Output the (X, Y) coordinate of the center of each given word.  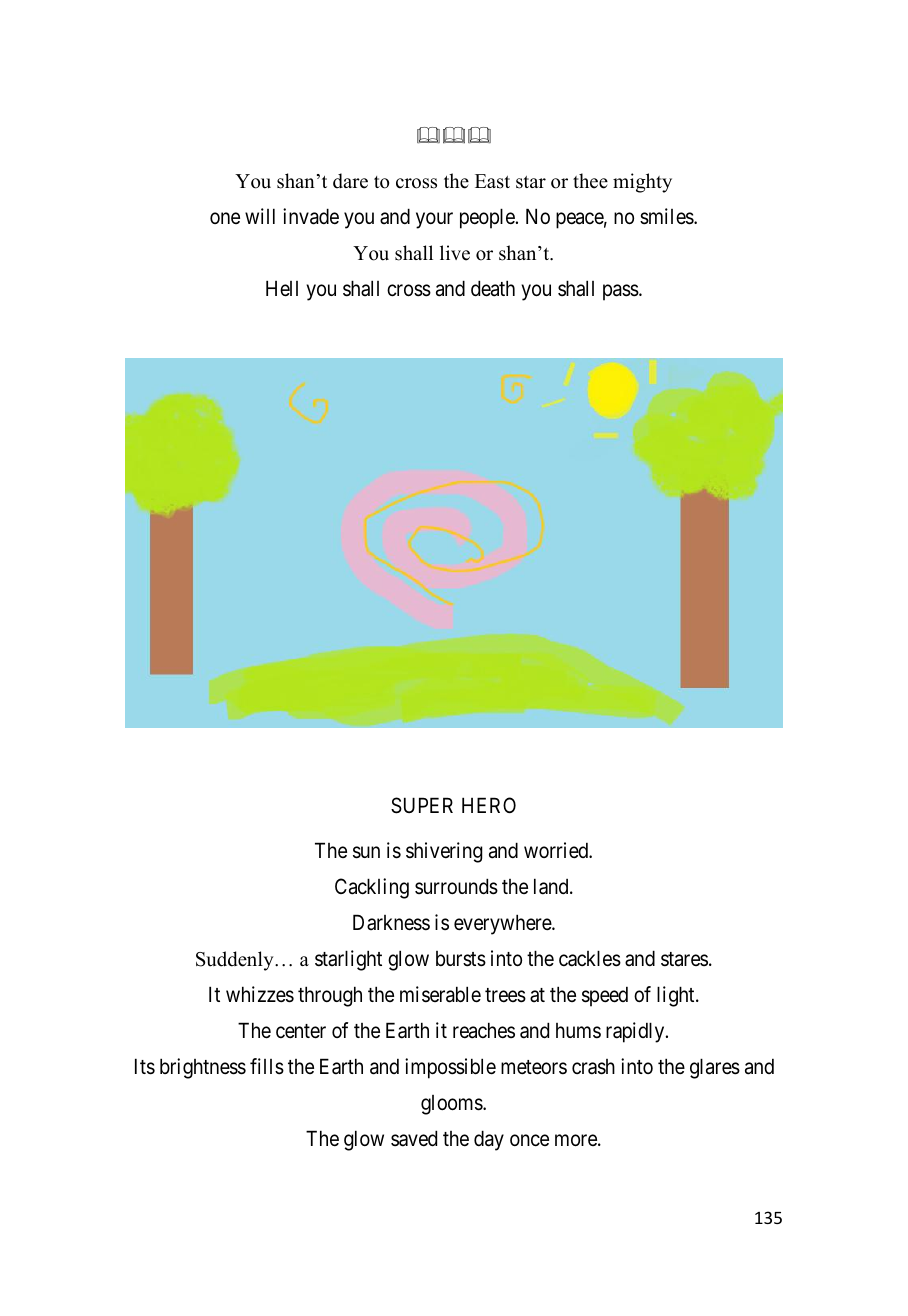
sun (366, 852)
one (225, 218)
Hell (282, 288)
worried (557, 850)
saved (414, 1138)
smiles (667, 216)
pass (621, 292)
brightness (203, 1068)
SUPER (422, 805)
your (434, 220)
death (493, 288)
